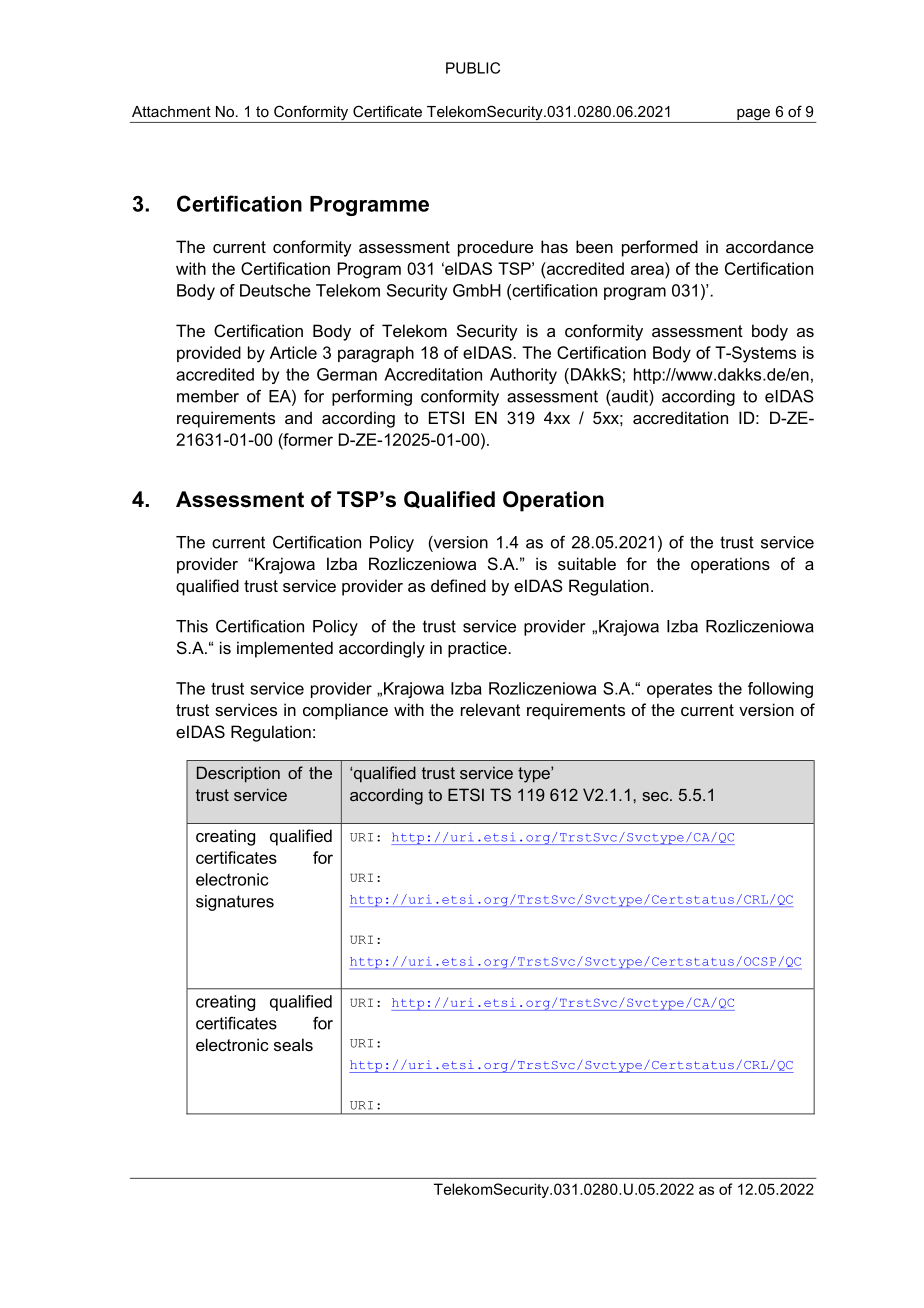  Describe the element at coordinates (754, 116) in the page. I see `page` at that location.
